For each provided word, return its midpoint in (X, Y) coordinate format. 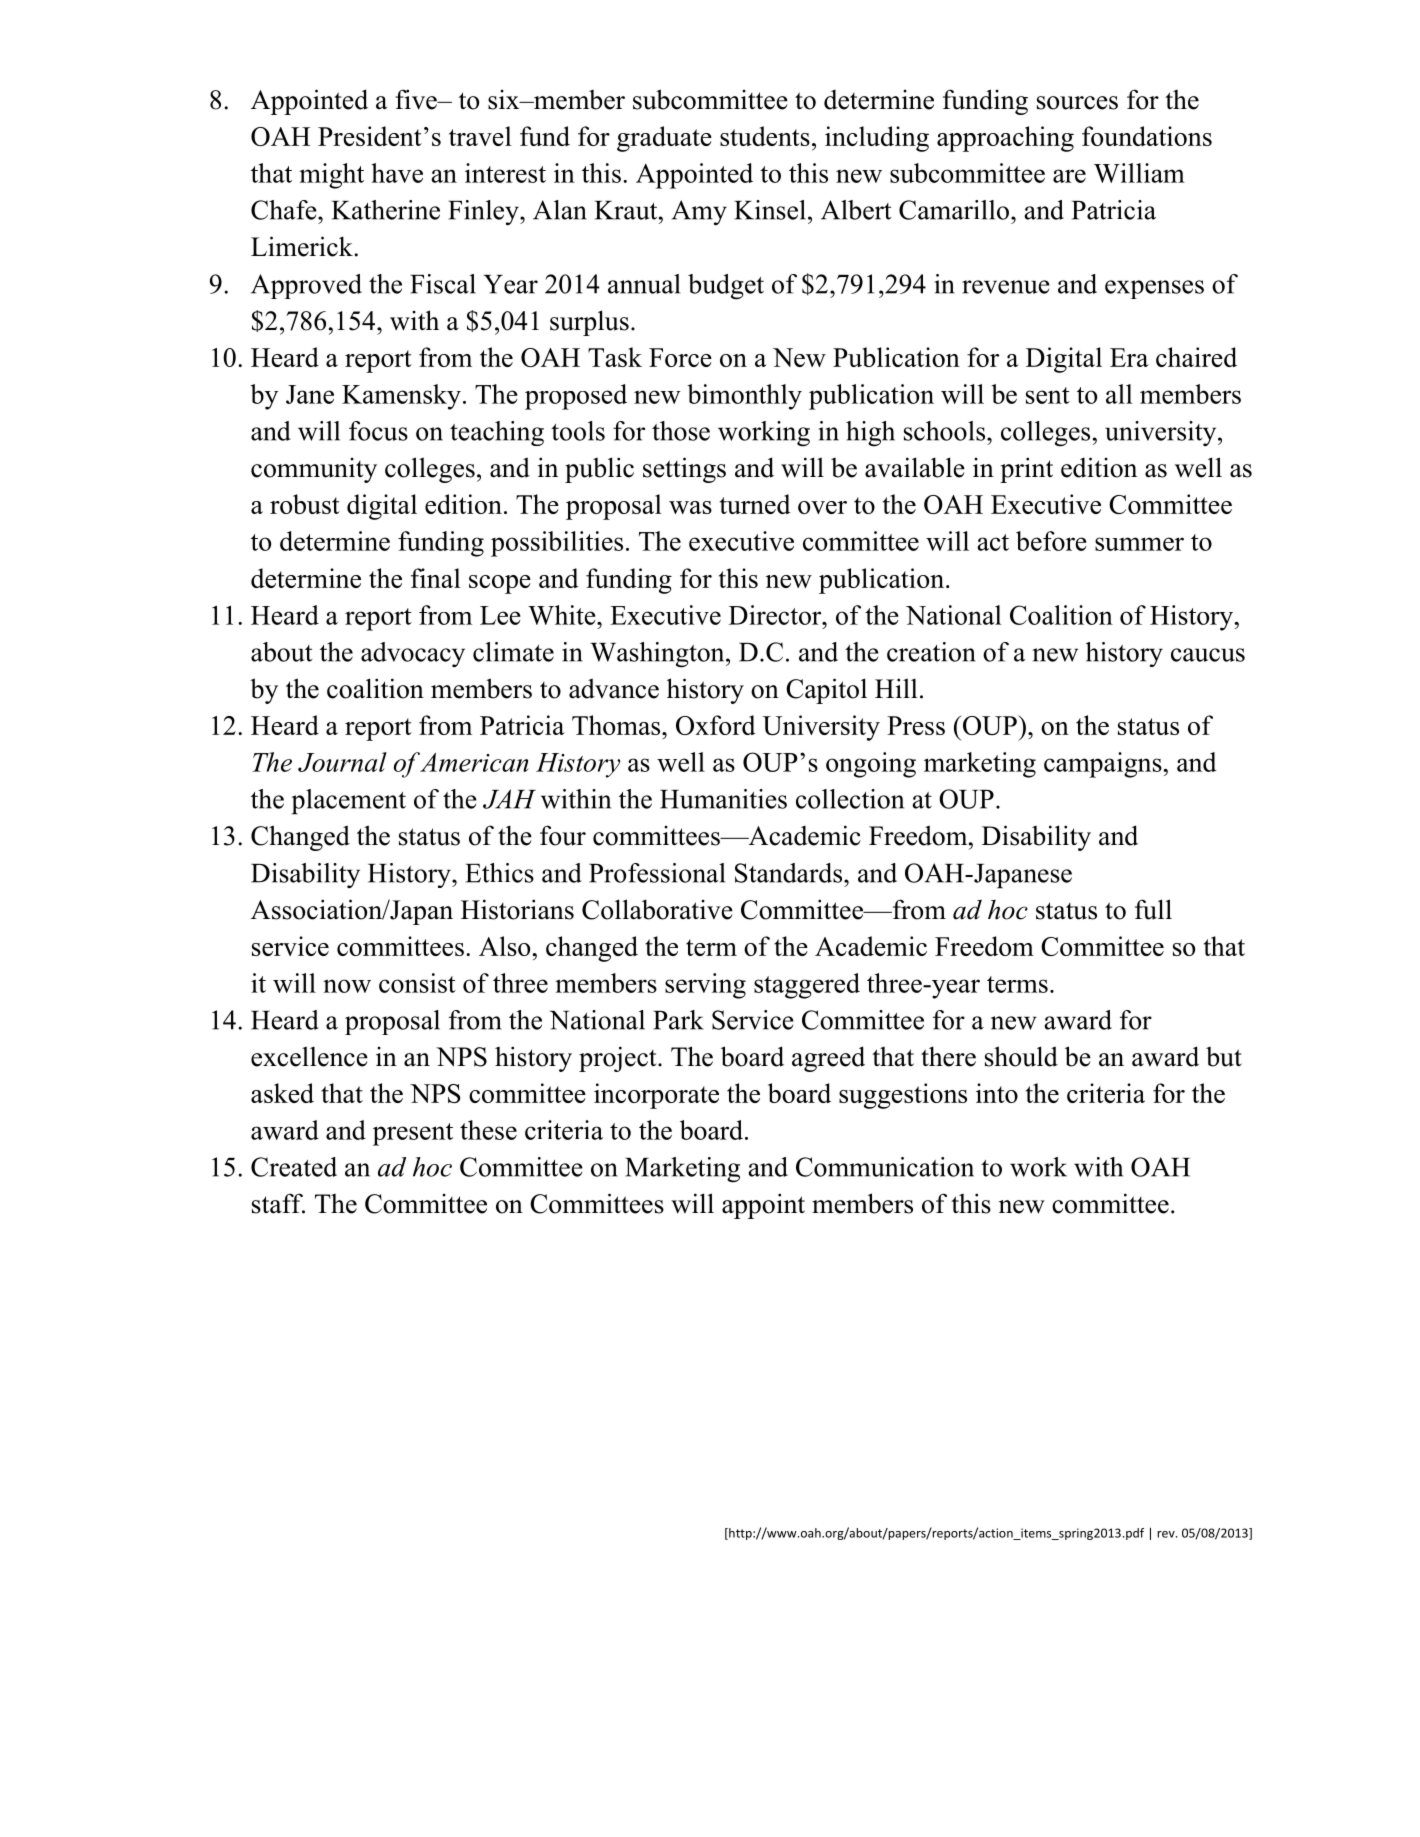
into (997, 1093)
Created (294, 1167)
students (765, 136)
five (417, 99)
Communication (885, 1167)
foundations (1147, 136)
